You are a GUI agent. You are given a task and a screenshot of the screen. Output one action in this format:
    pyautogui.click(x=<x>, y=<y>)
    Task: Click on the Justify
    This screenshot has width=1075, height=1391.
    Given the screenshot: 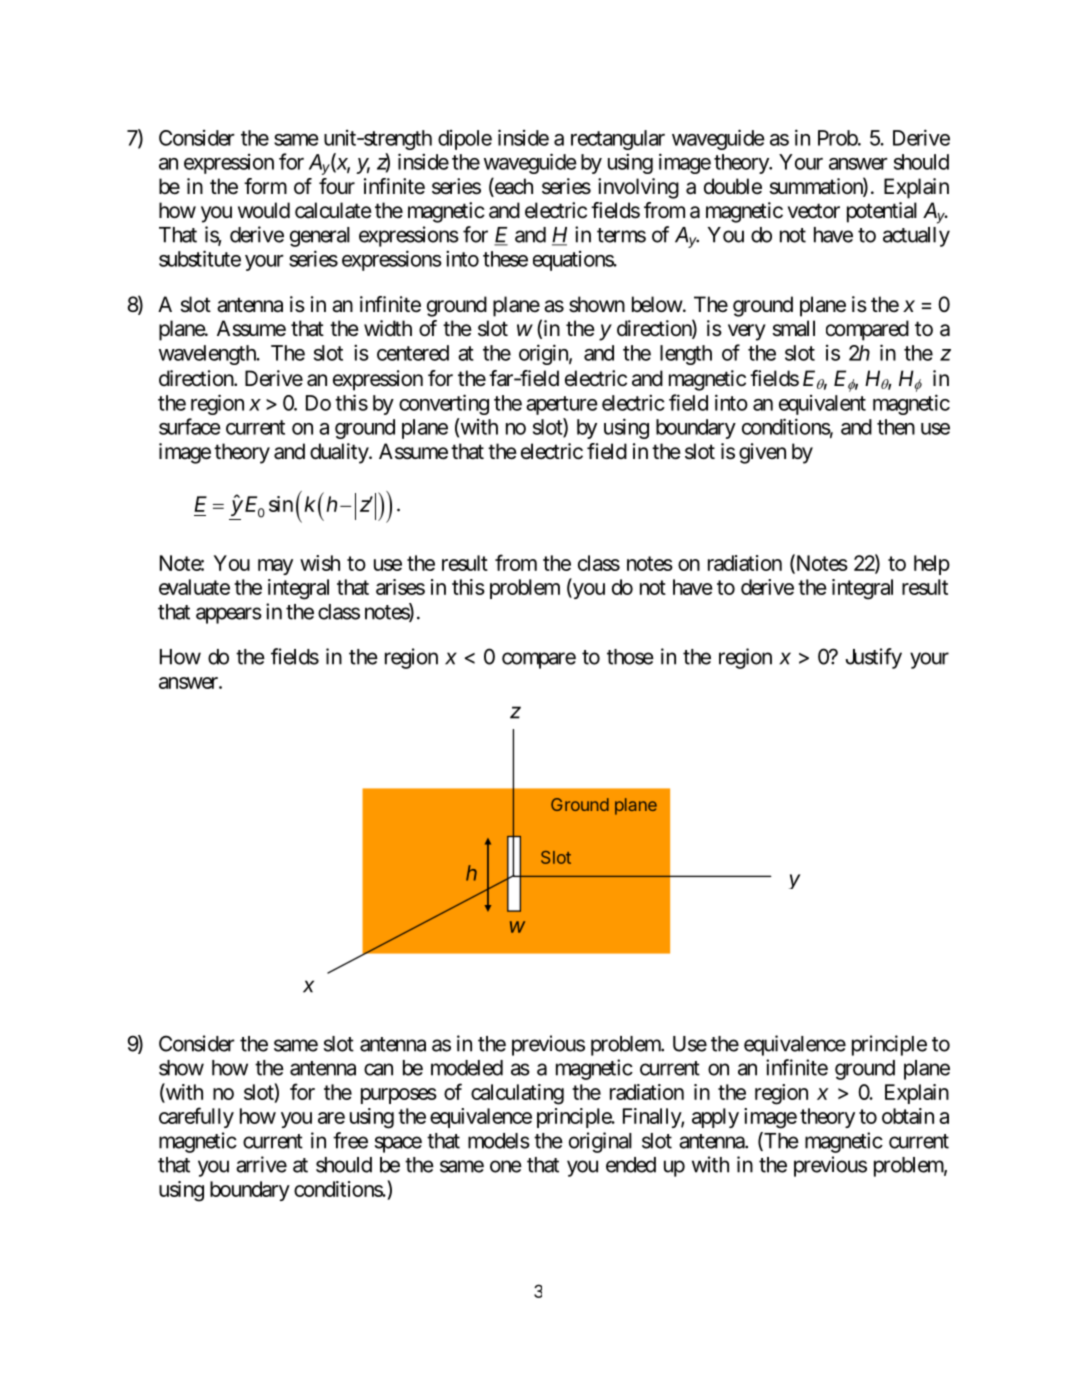 What is the action you would take?
    pyautogui.click(x=873, y=658)
